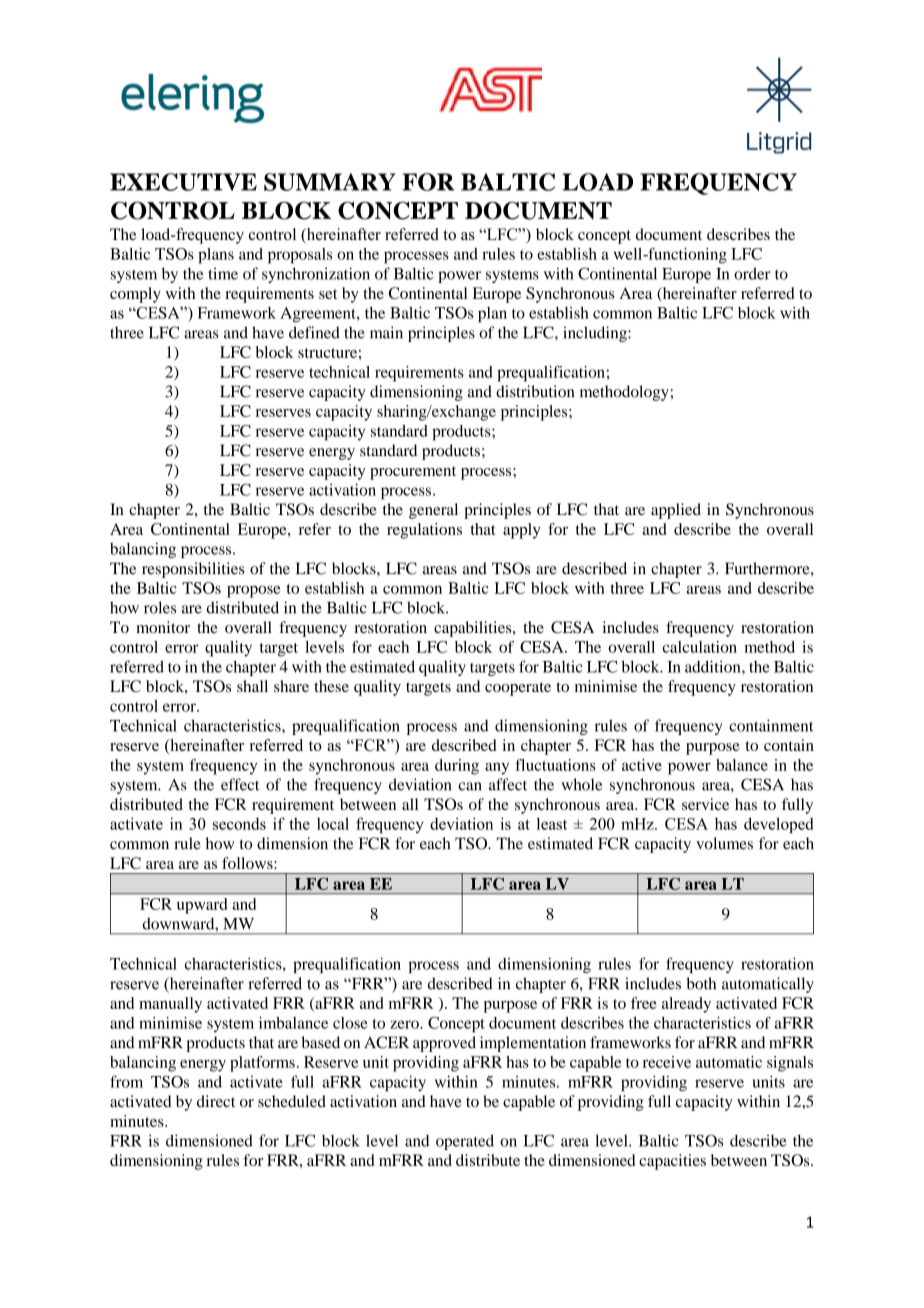  Describe the element at coordinates (552, 823) in the page. I see `least` at that location.
